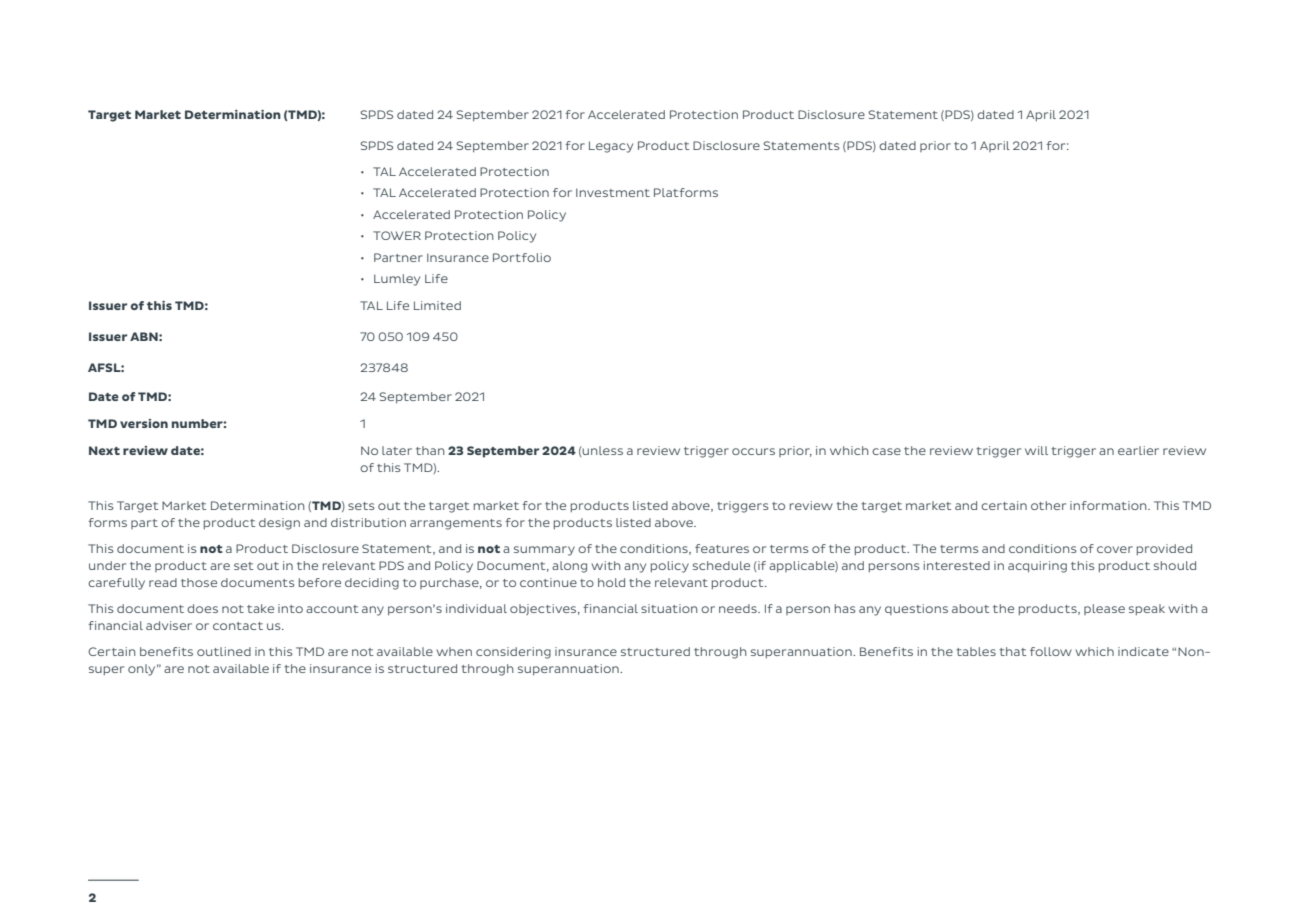 Image resolution: width=1308 pixels, height=924 pixels. What do you see at coordinates (144, 423) in the screenshot?
I see `version` at bounding box center [144, 423].
